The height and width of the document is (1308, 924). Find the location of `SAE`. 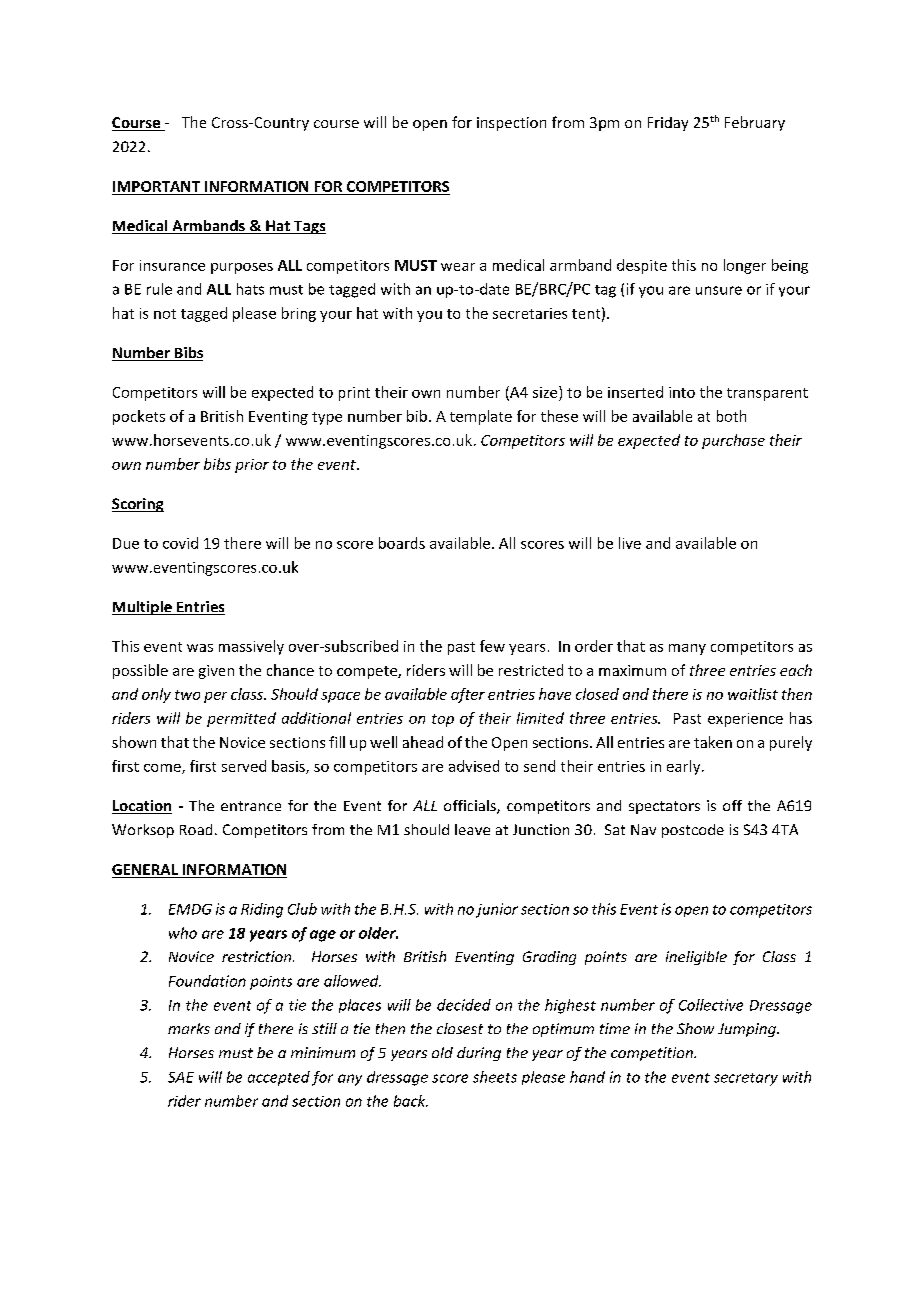

SAE is located at coordinates (181, 1077).
